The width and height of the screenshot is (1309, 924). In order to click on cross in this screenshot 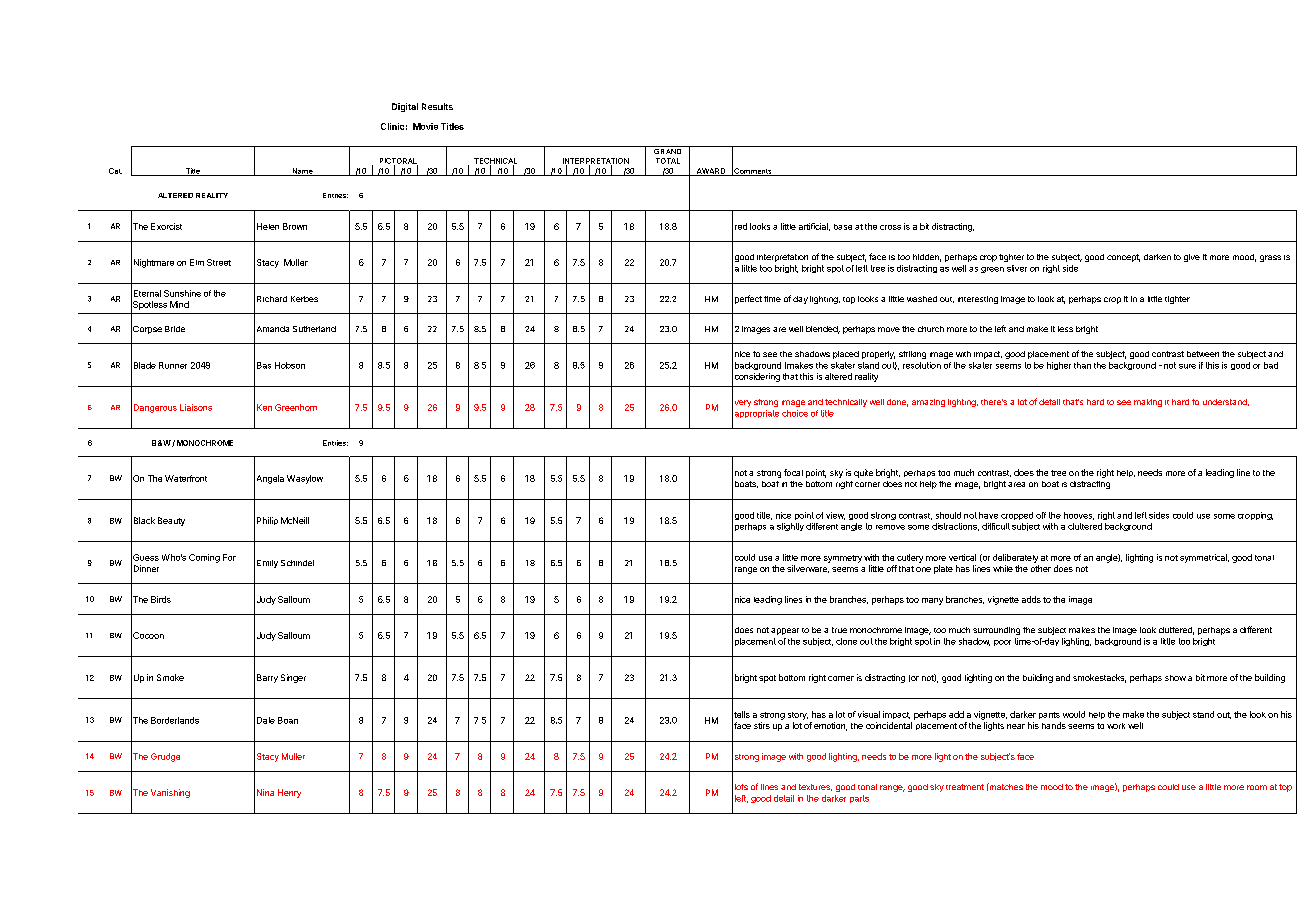, I will do `click(890, 227)`.
